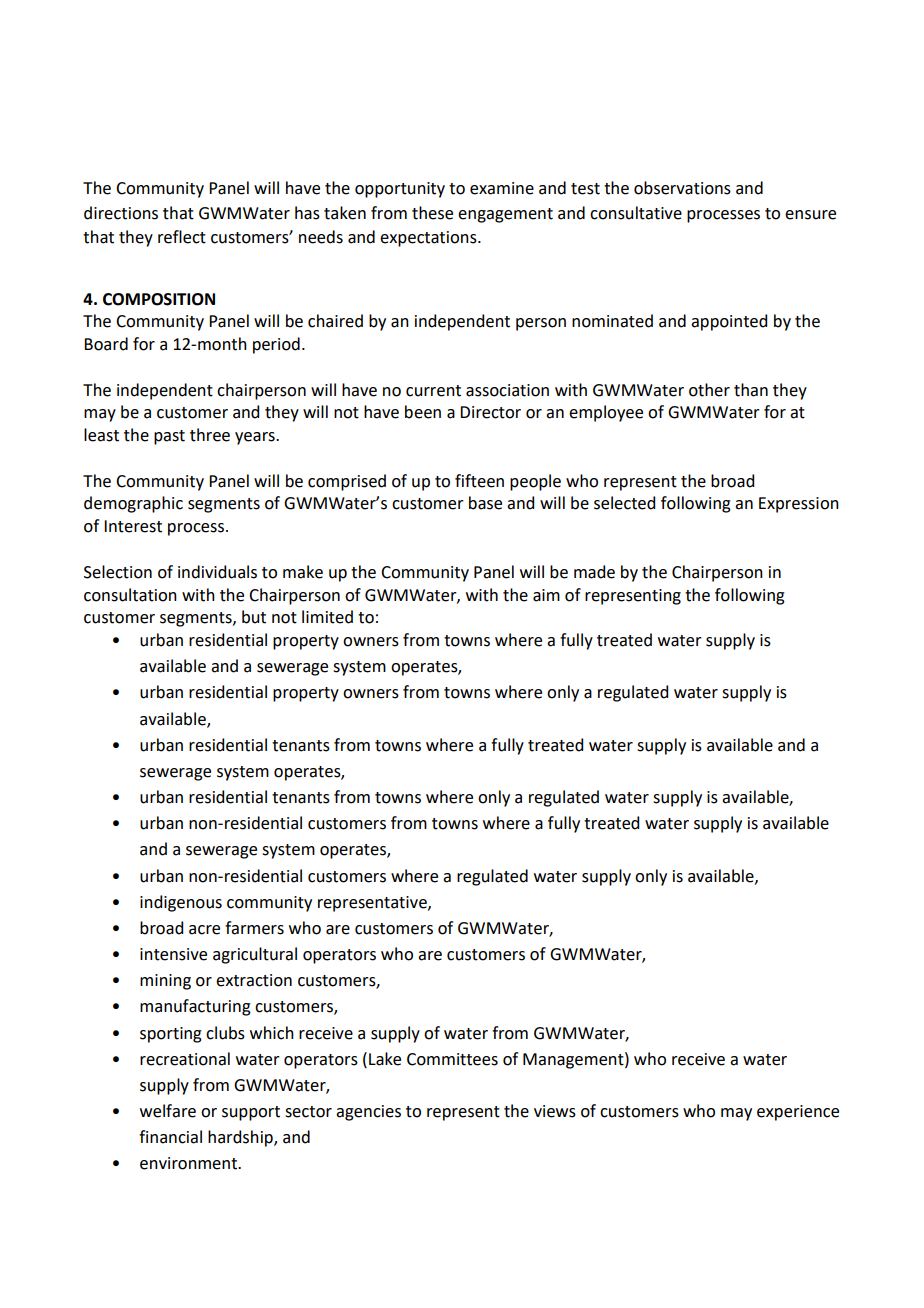 This screenshot has height=1308, width=924. I want to click on aim, so click(546, 595).
